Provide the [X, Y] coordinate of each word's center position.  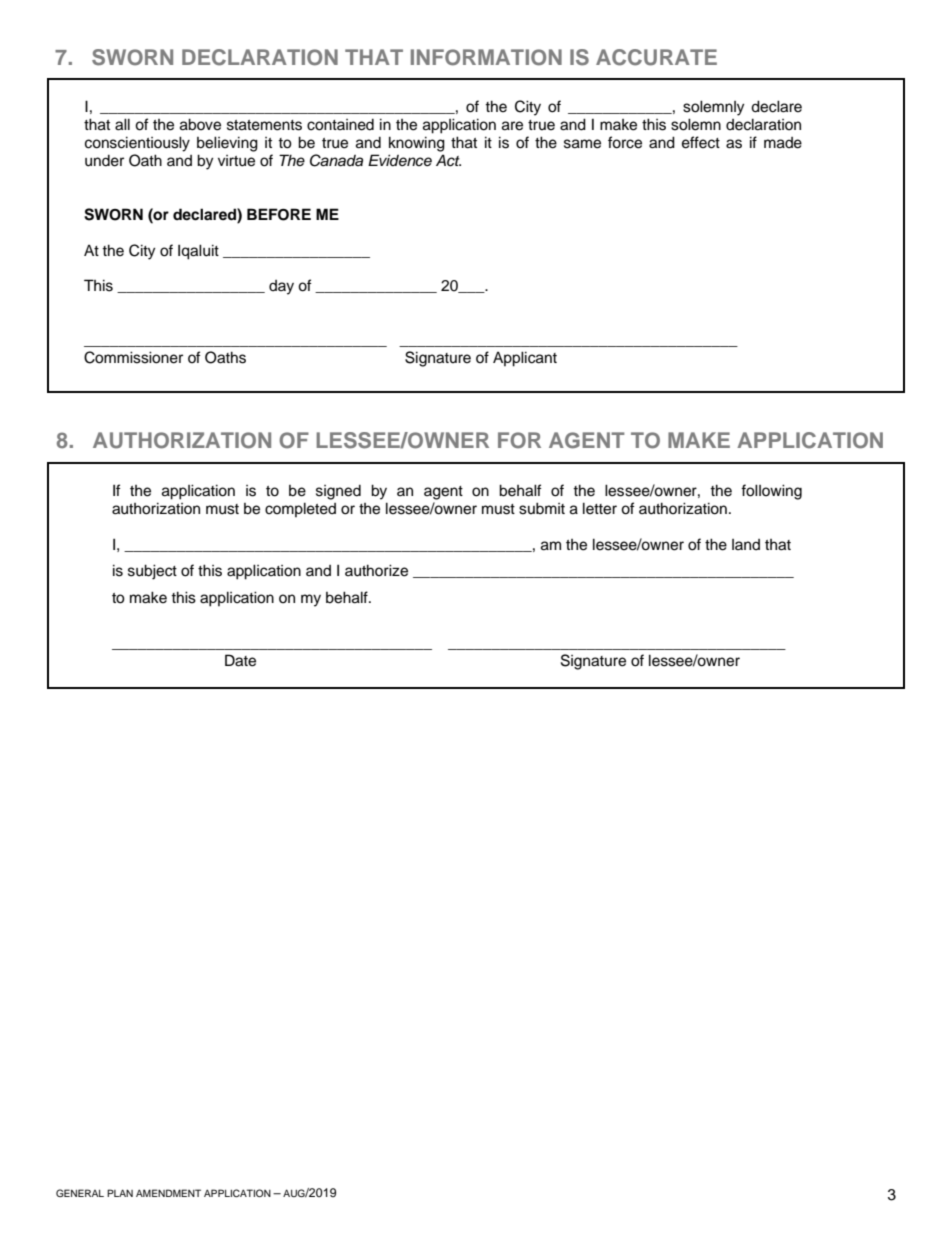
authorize [376, 570]
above [200, 124]
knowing [417, 144]
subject [152, 572]
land [746, 544]
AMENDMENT [168, 1193]
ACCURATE [656, 57]
